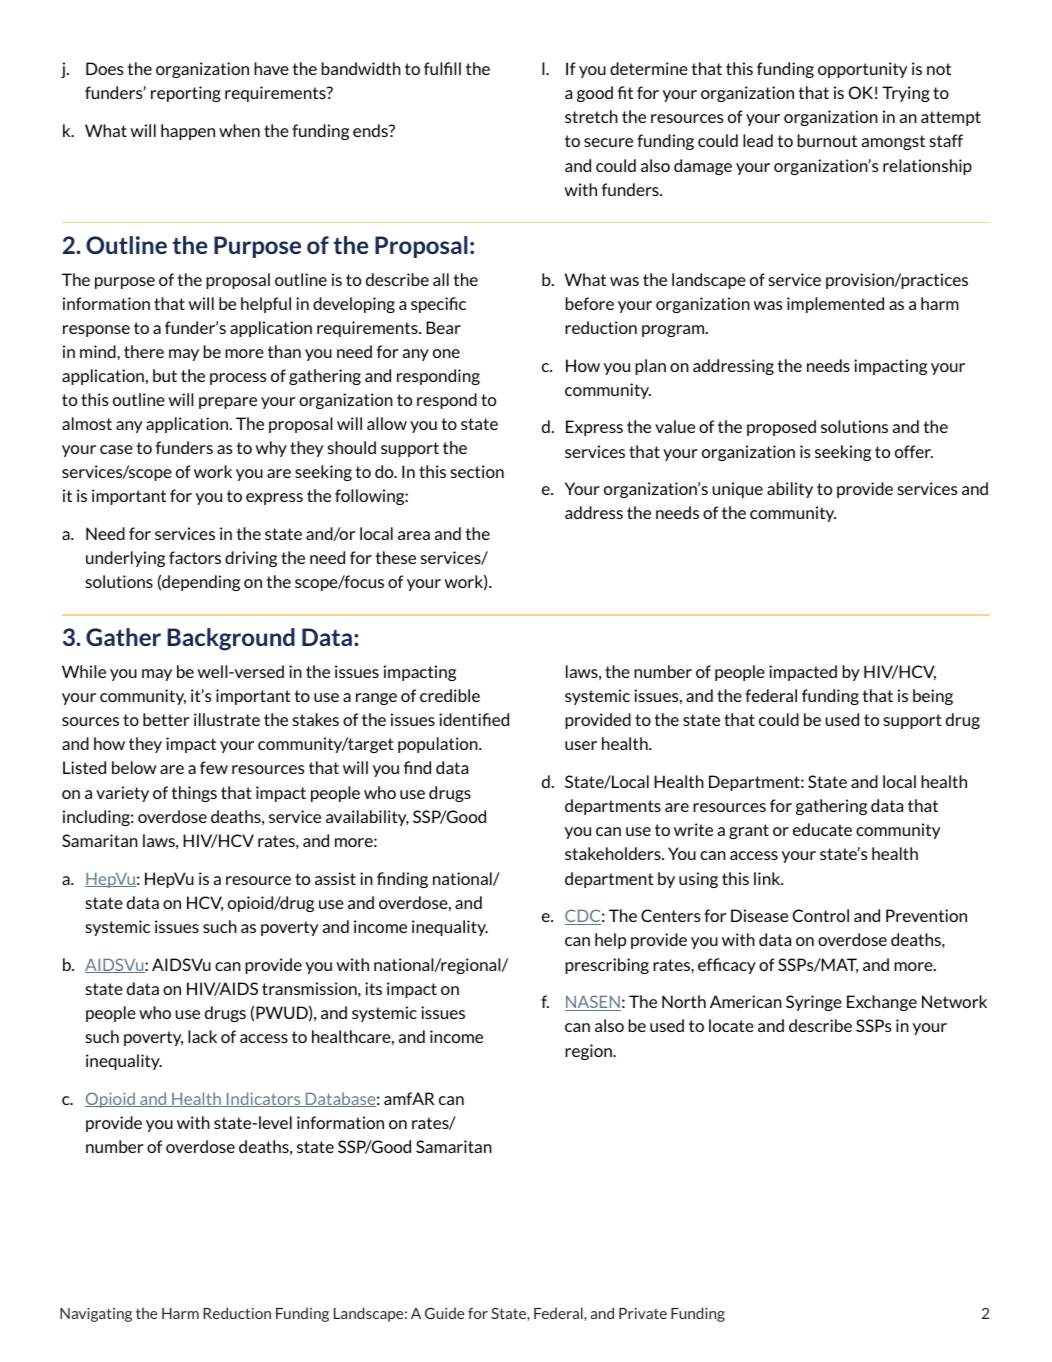  Describe the element at coordinates (781, 428) in the document. I see `proposed` at that location.
